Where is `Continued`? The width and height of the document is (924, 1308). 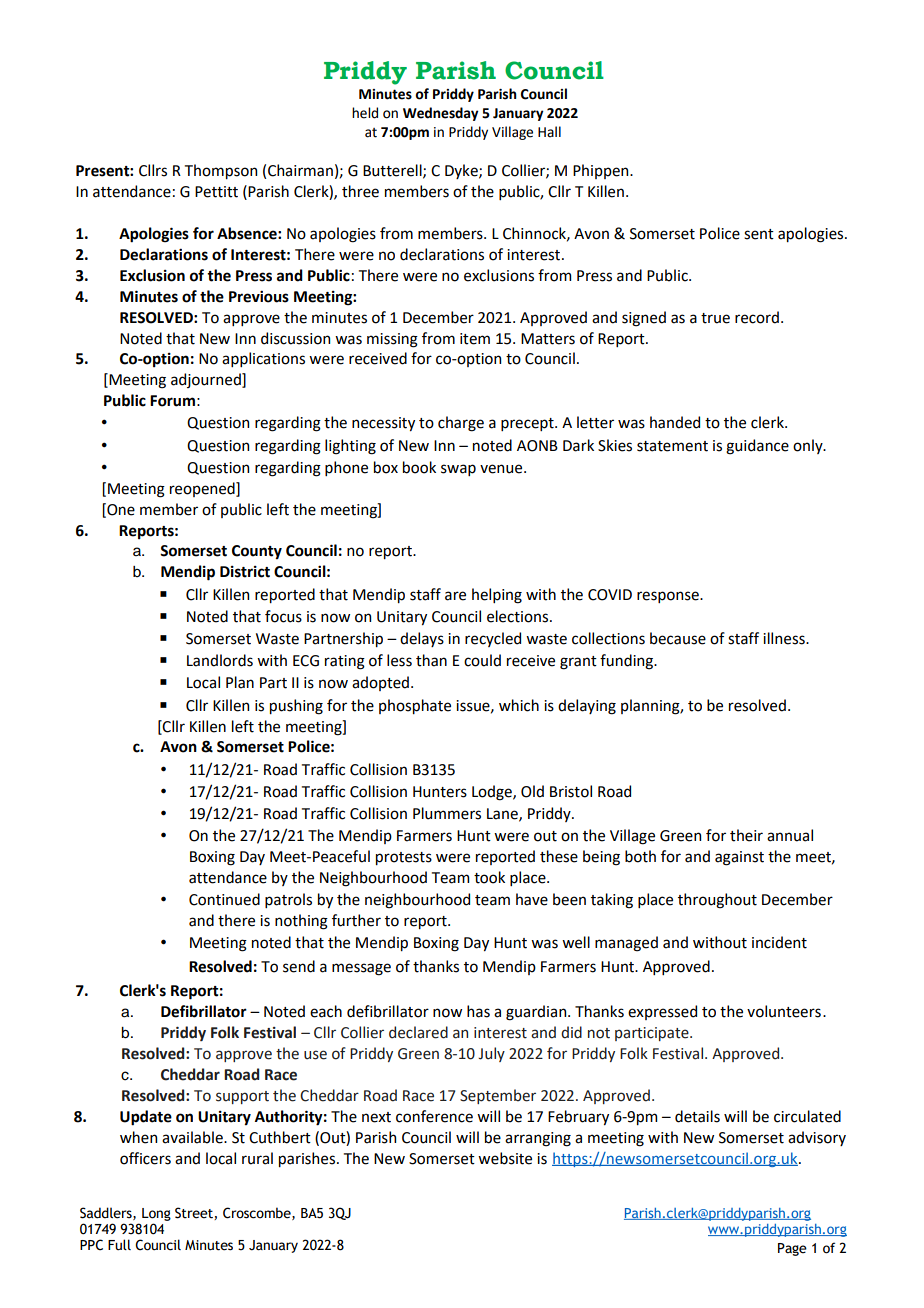 Continued is located at coordinates (224, 899).
